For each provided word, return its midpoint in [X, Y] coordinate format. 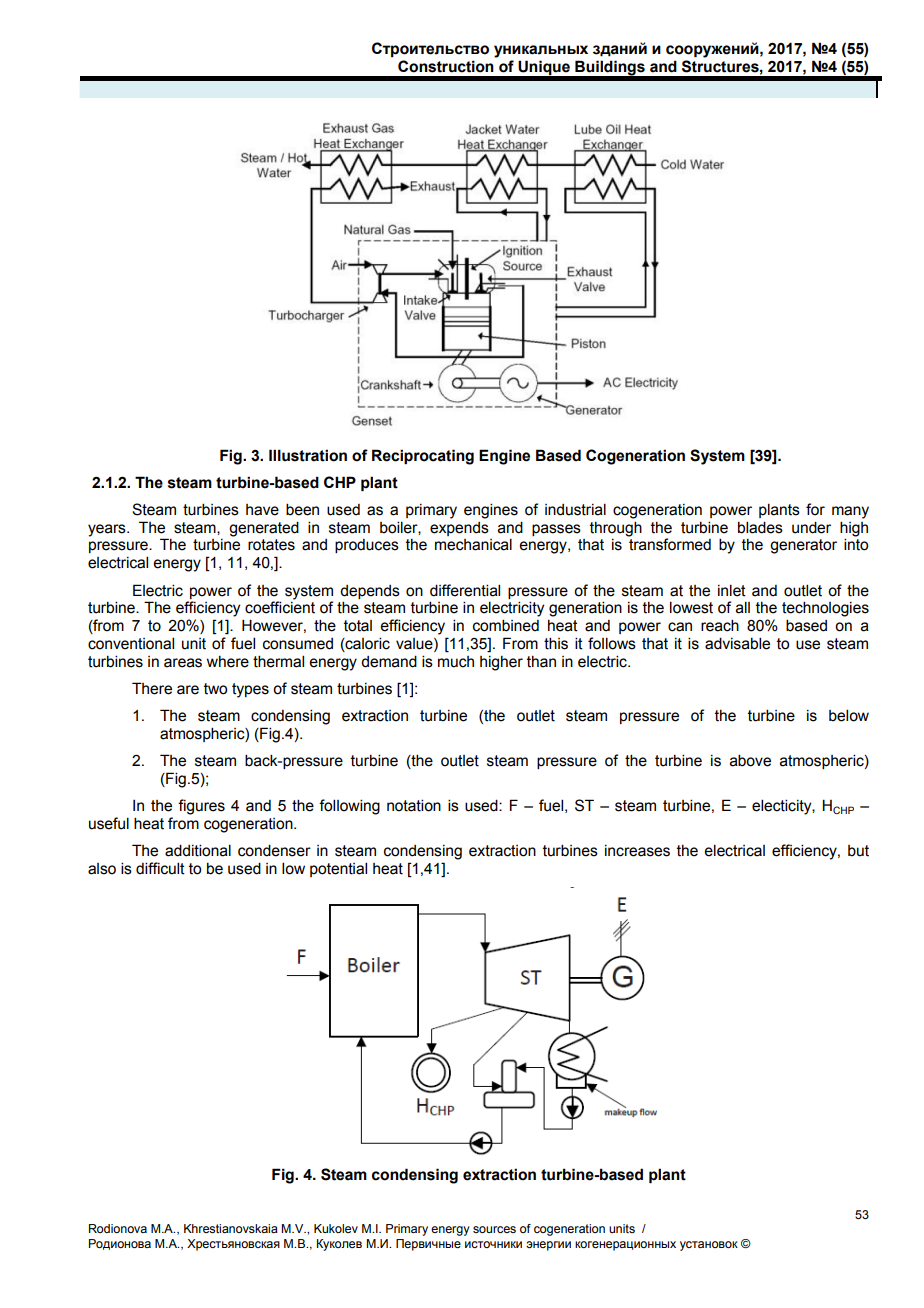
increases [637, 851]
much [456, 662]
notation [414, 805]
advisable [737, 643]
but [858, 851]
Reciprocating [423, 457]
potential [338, 869]
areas [183, 663]
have [262, 510]
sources [494, 1229]
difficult [160, 868]
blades [760, 527]
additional [198, 850]
